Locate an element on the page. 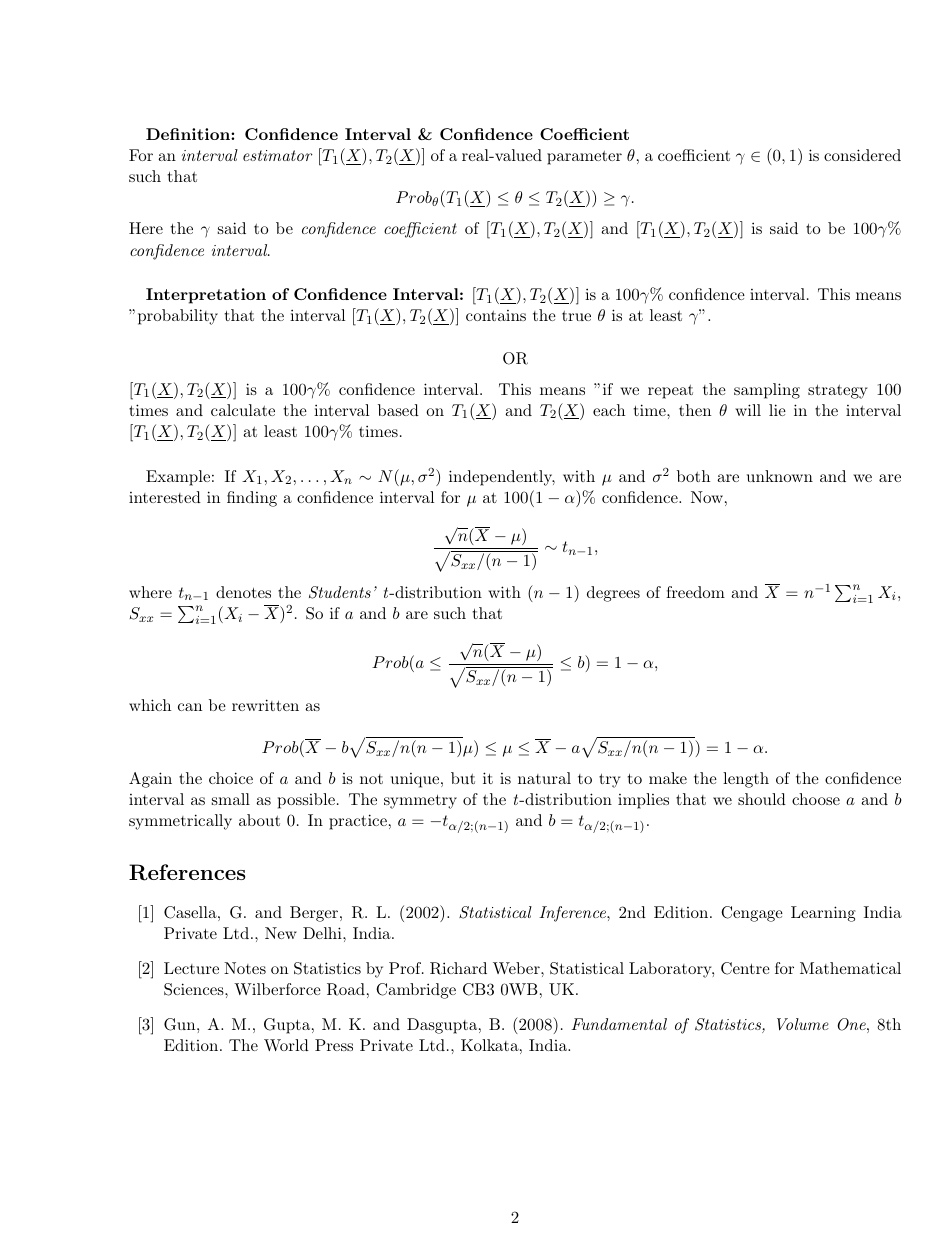 This document has height=1233, width=952. Gun is located at coordinates (181, 1024).
